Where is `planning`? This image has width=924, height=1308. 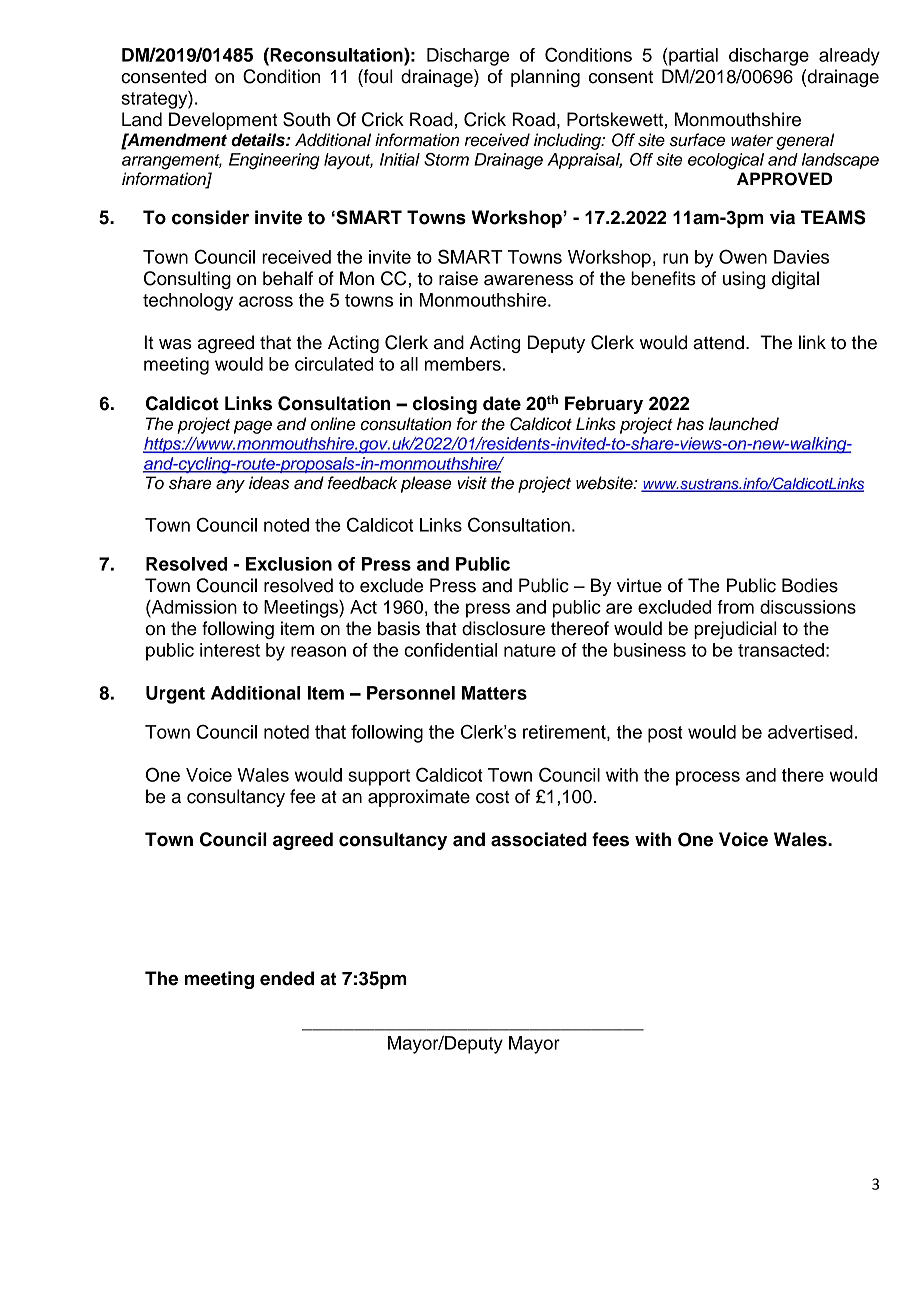 planning is located at coordinates (545, 78).
